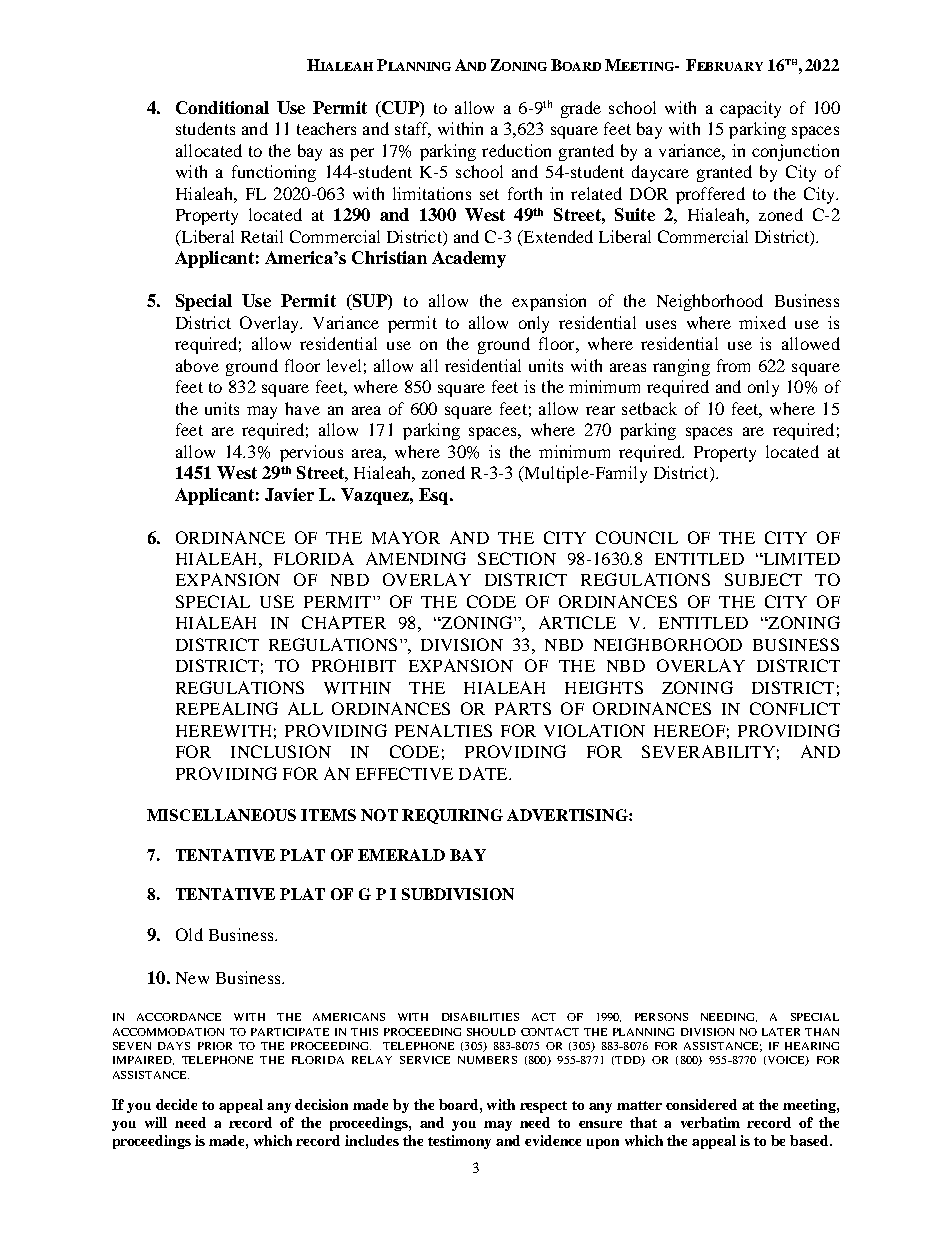  What do you see at coordinates (197, 365) in the image?
I see `above` at bounding box center [197, 365].
